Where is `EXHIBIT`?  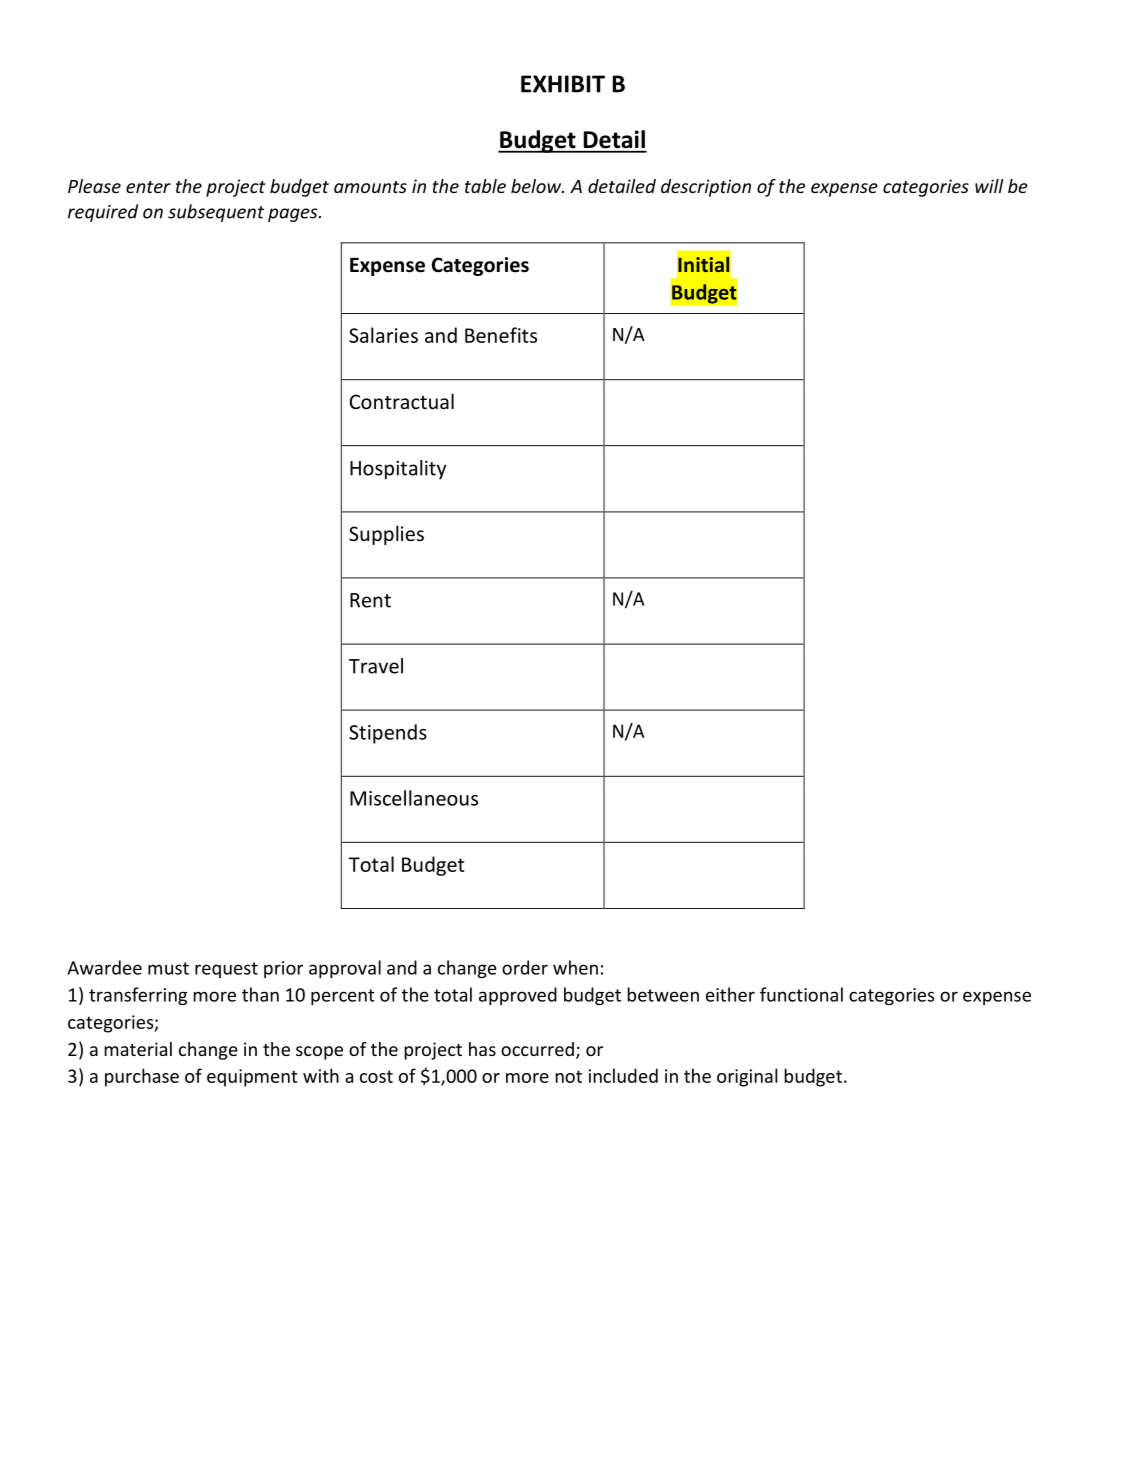
EXHIBIT is located at coordinates (563, 84).
